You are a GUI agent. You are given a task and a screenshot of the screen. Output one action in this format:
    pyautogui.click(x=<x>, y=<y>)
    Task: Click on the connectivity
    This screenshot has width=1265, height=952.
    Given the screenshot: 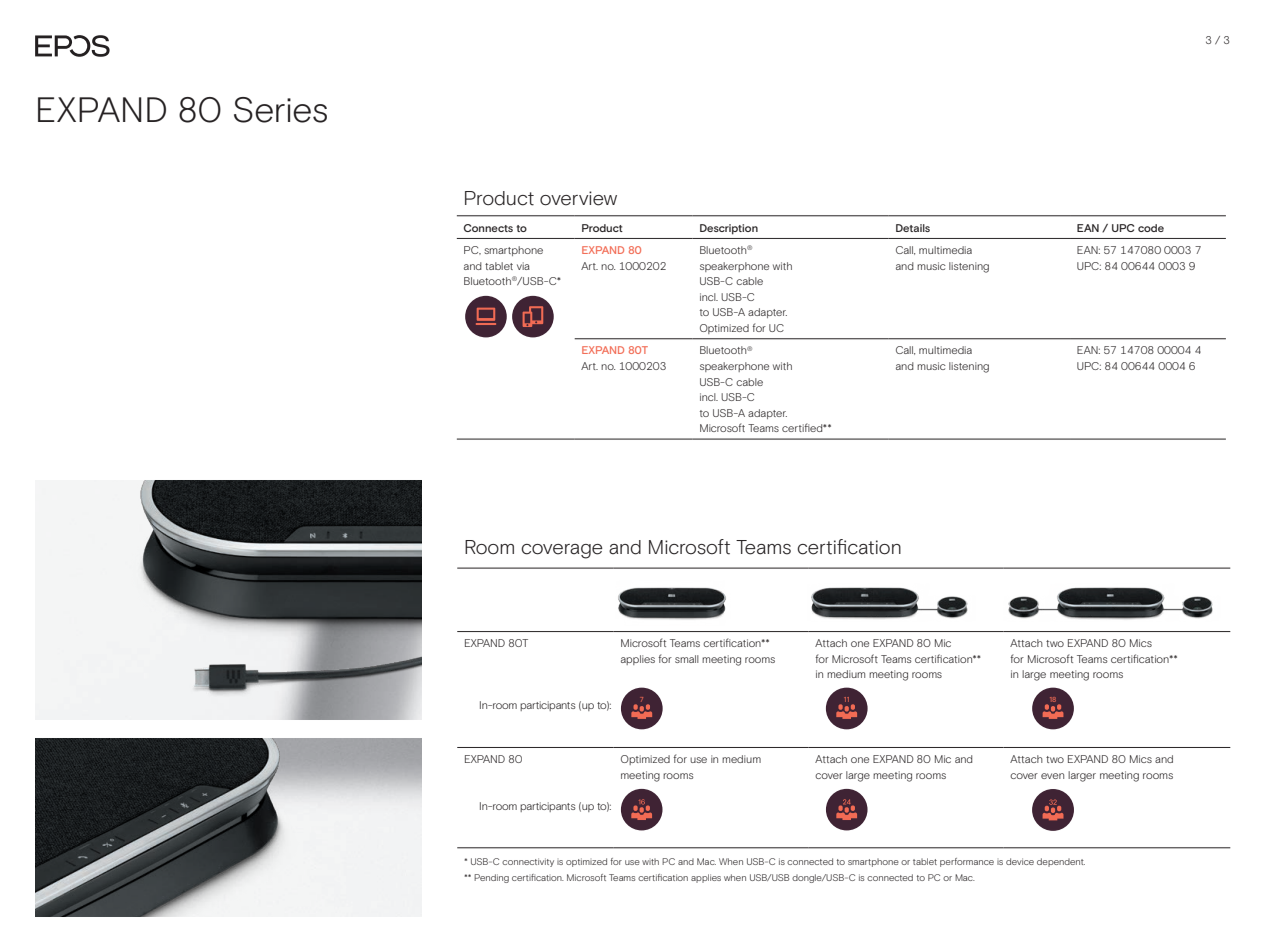 What is the action you would take?
    pyautogui.click(x=528, y=862)
